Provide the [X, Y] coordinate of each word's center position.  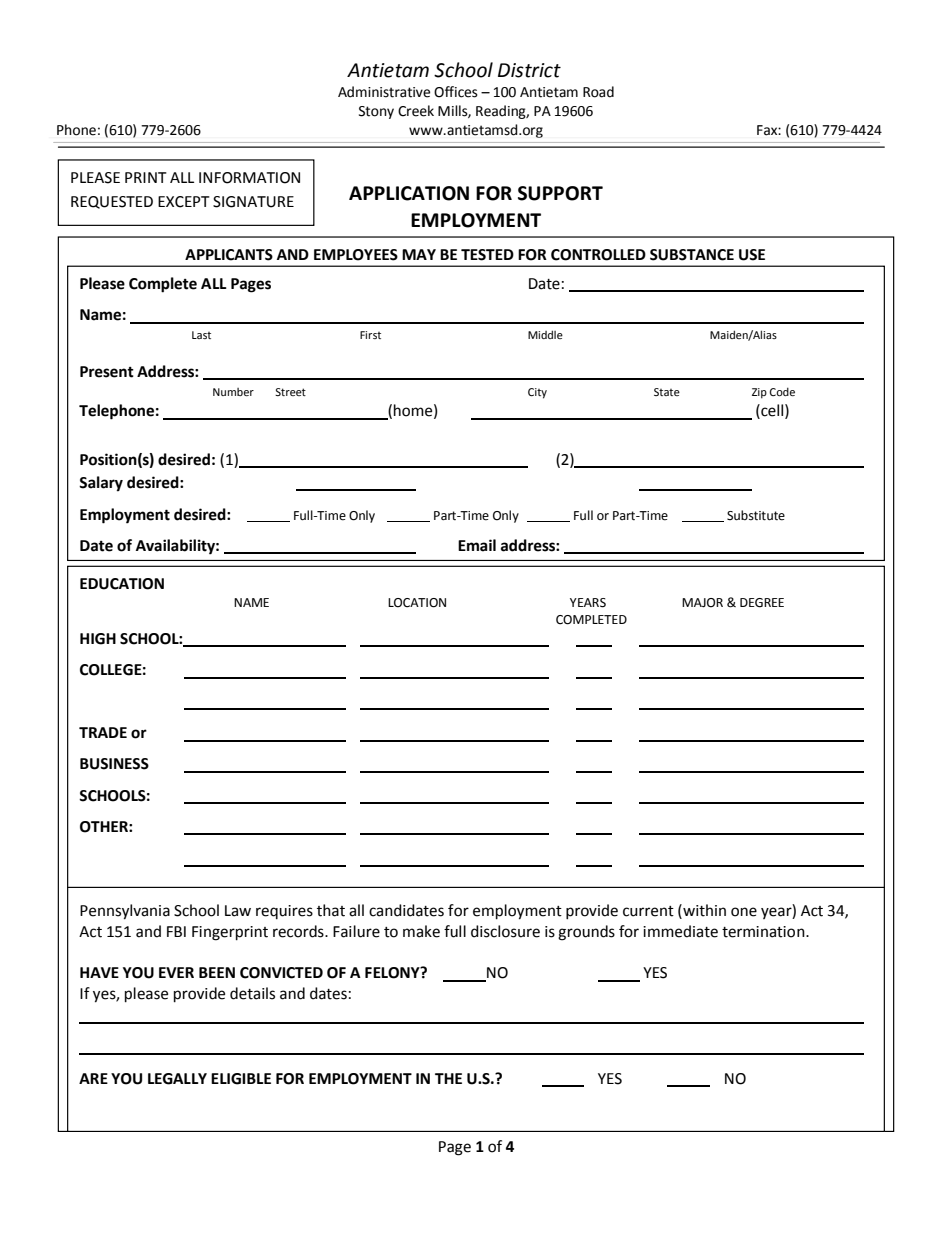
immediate [680, 931]
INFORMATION [249, 178]
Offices [456, 92]
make [421, 931]
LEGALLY [177, 1079]
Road [598, 92]
